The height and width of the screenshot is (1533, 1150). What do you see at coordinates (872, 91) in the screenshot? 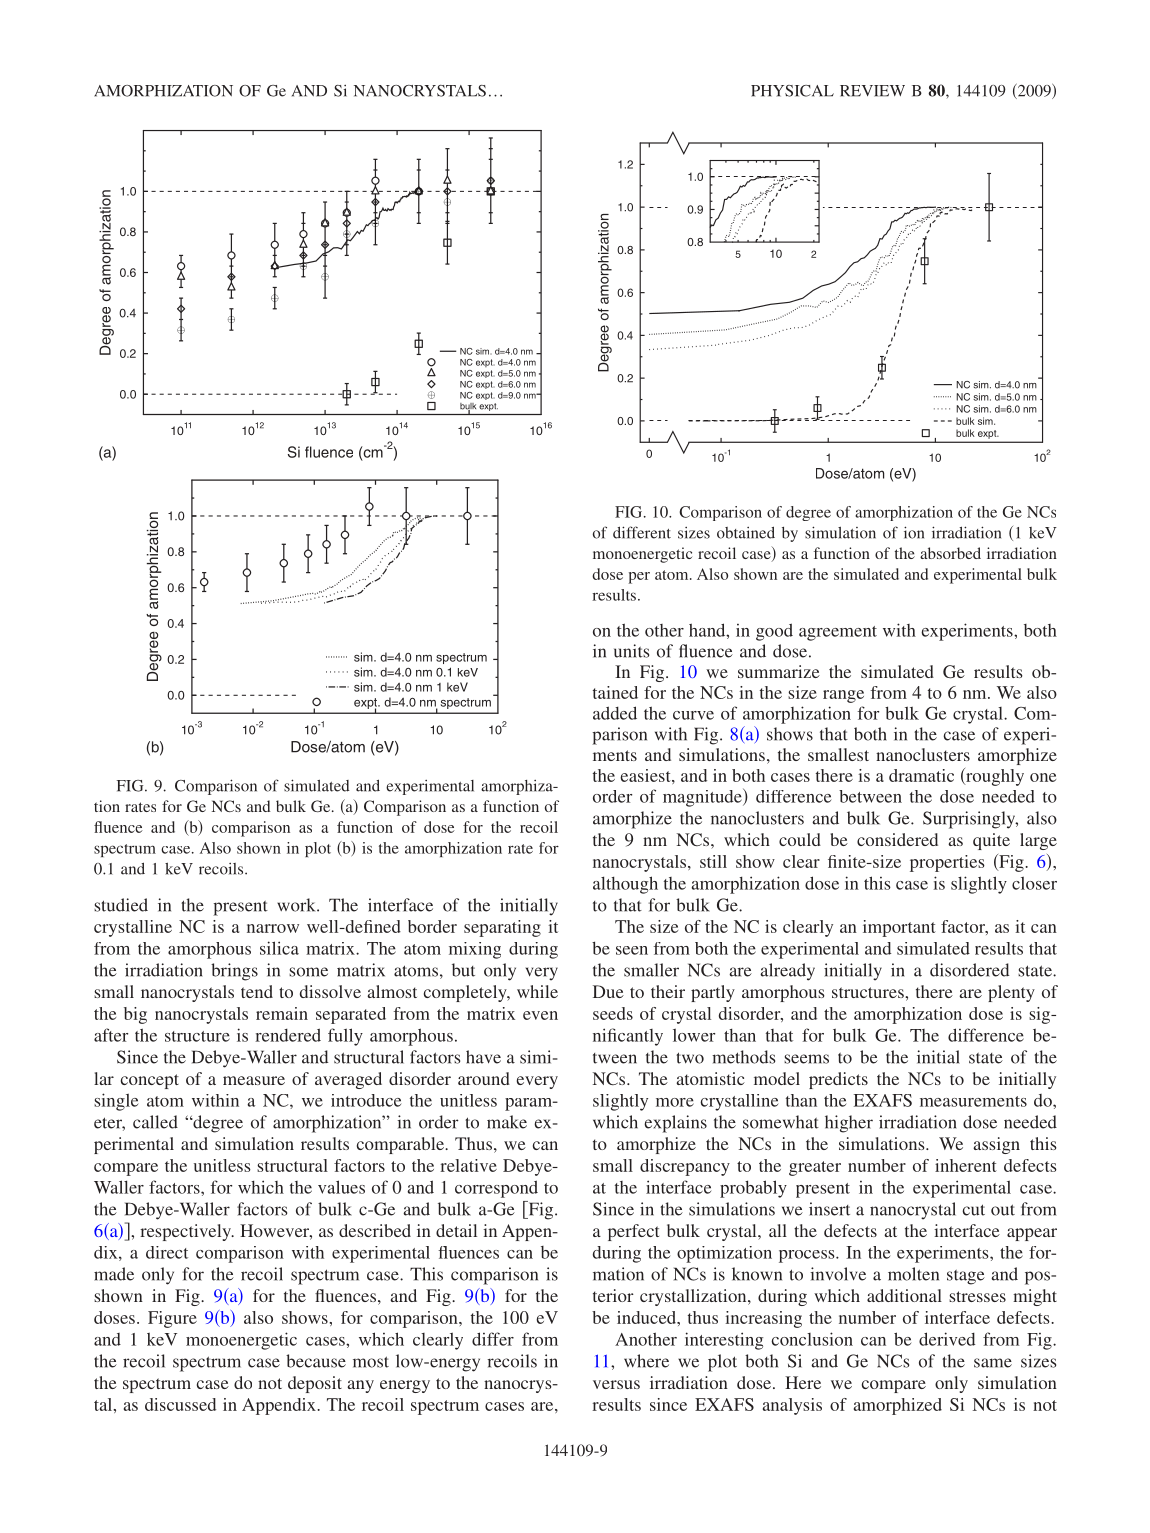
I see `REVIEW` at bounding box center [872, 91].
